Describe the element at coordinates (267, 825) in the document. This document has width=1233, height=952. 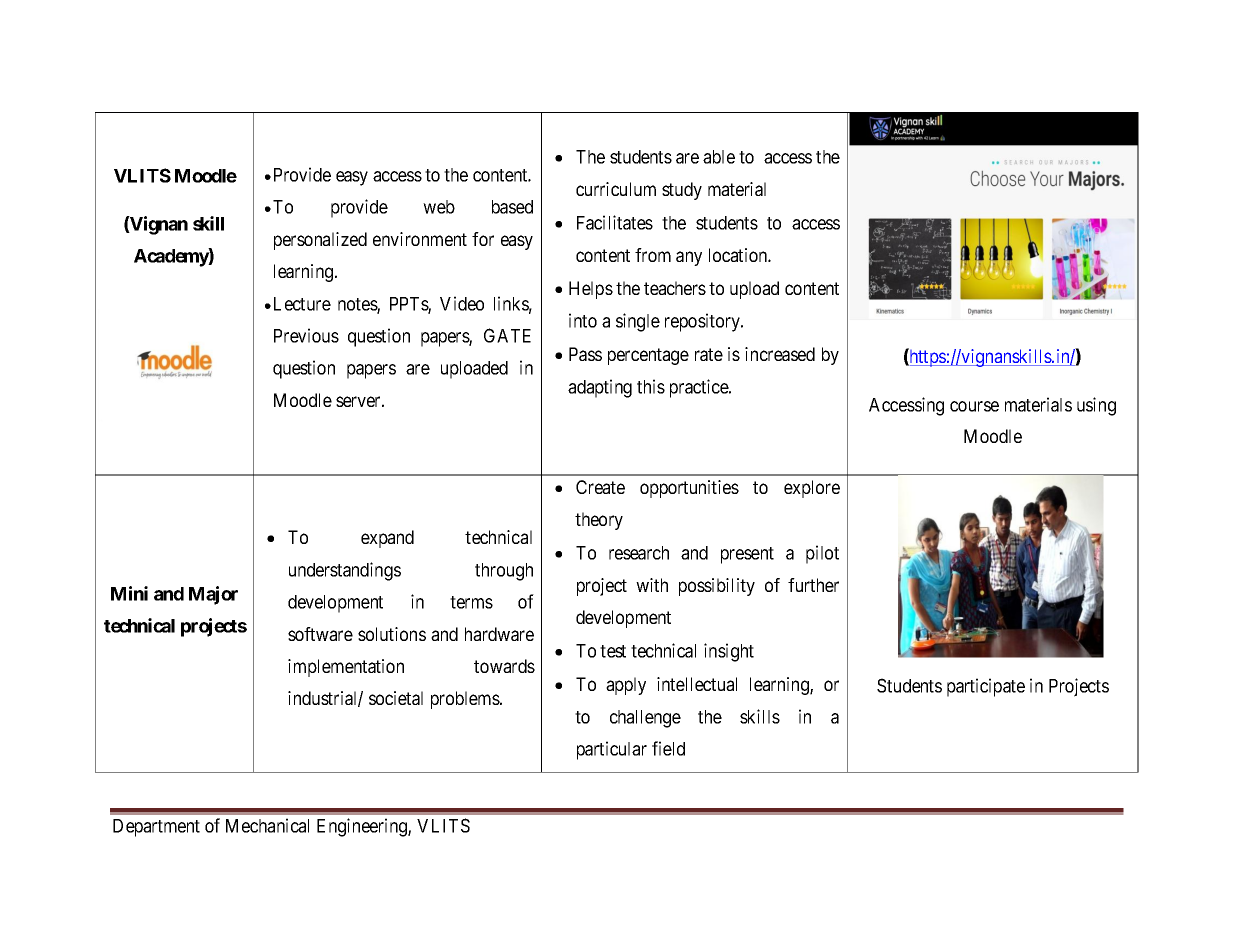
I see `Mechanical` at that location.
